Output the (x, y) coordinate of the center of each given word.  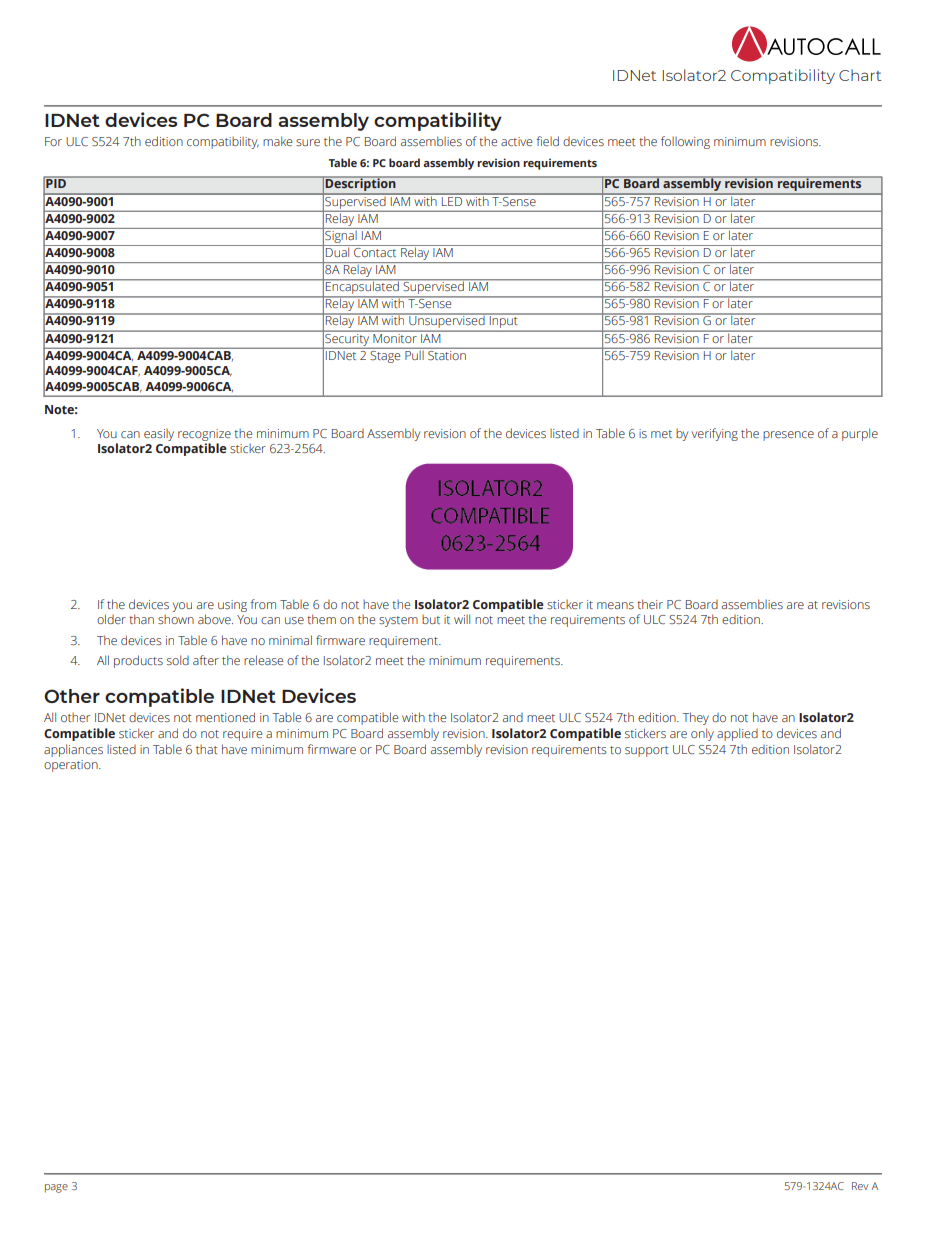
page (56, 1188)
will (462, 619)
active (516, 141)
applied (737, 734)
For (53, 141)
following (685, 142)
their (650, 604)
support (647, 751)
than (141, 619)
